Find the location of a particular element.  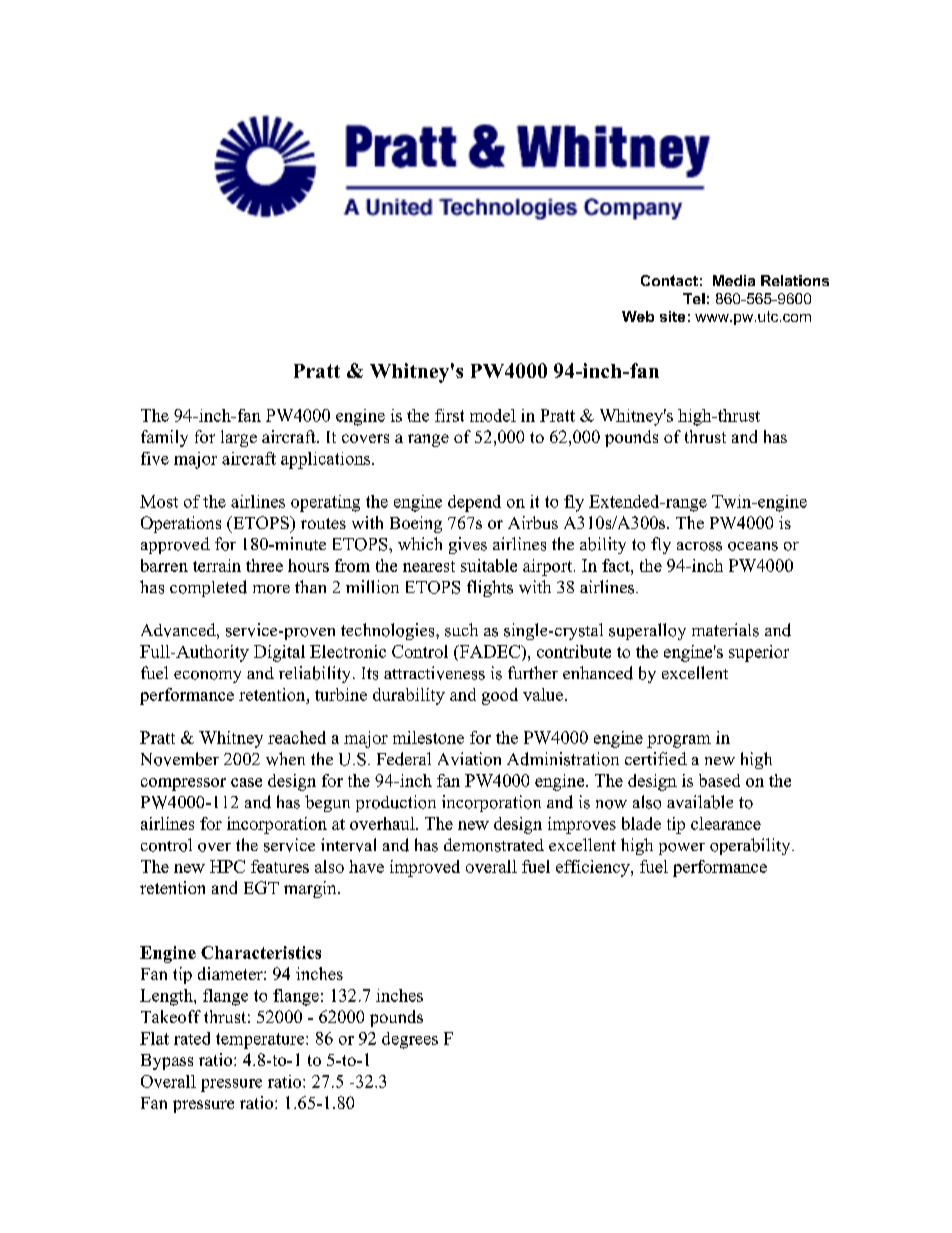

degrees is located at coordinates (410, 1040).
